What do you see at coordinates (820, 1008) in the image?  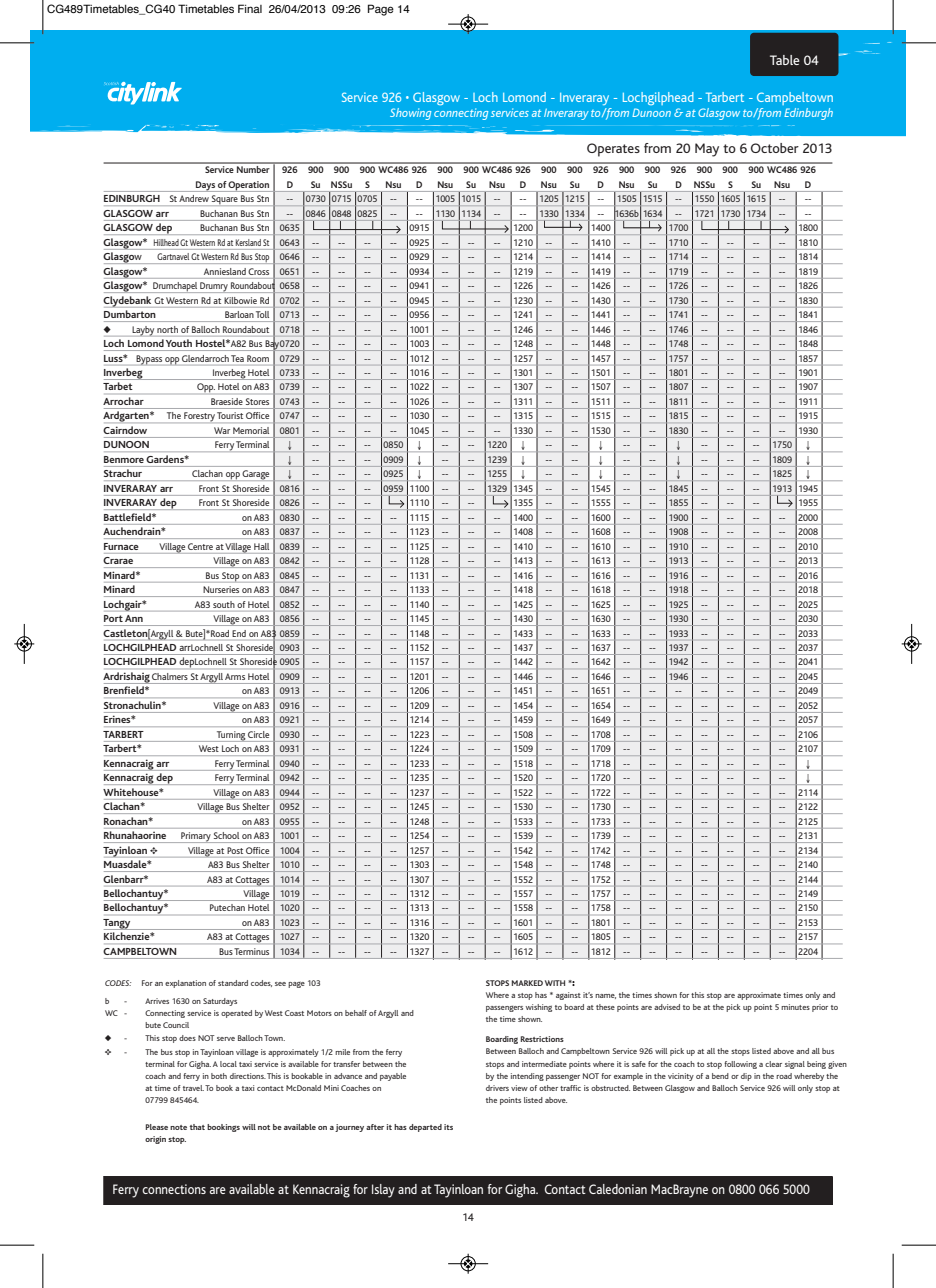 I see `prior` at bounding box center [820, 1008].
